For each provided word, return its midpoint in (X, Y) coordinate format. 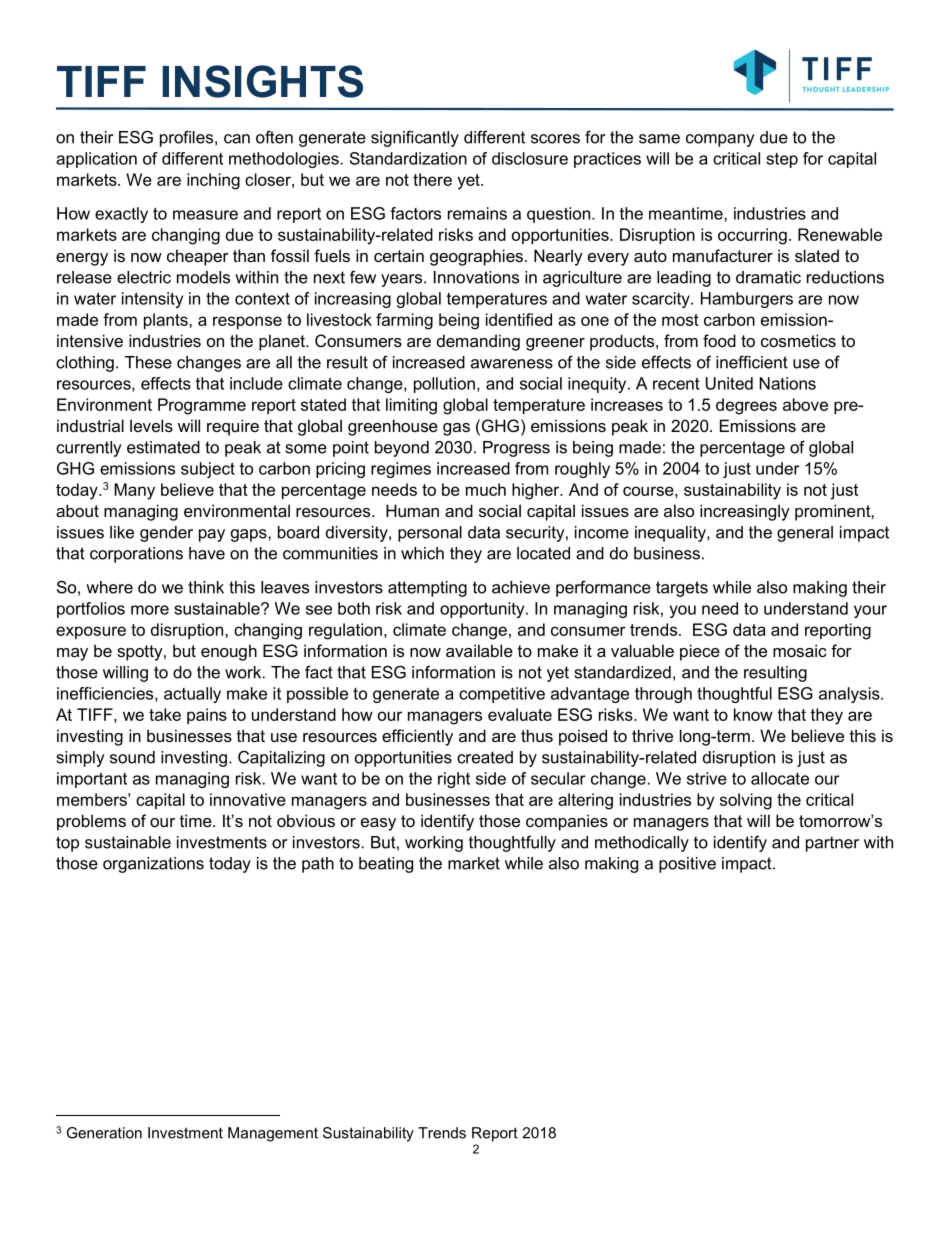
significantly (415, 138)
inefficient (752, 362)
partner (832, 844)
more (150, 610)
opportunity (483, 610)
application (96, 160)
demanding (478, 342)
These (148, 362)
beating (386, 865)
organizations (153, 865)
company (720, 140)
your (870, 611)
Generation (104, 1133)
